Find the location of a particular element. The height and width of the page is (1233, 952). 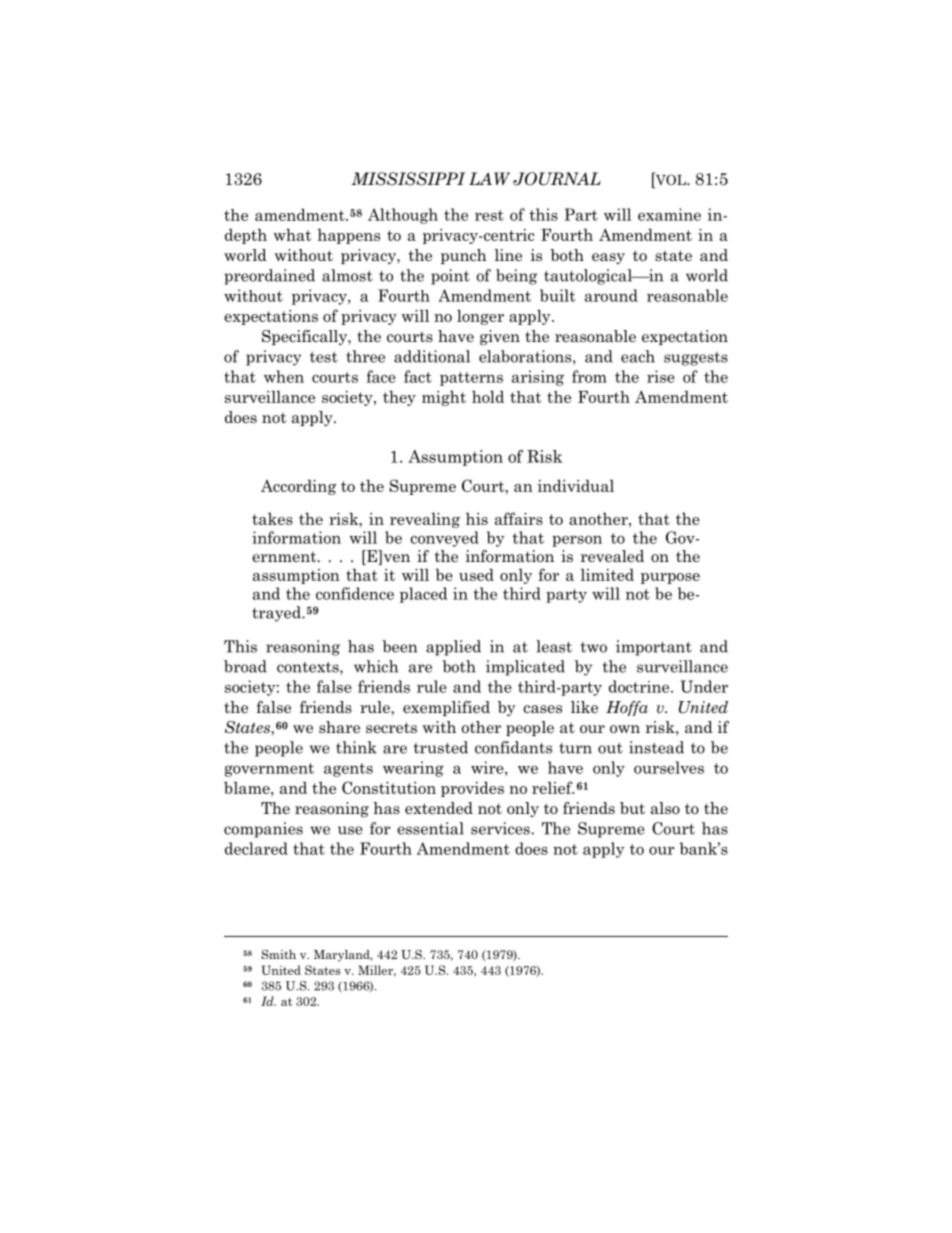

Smith is located at coordinates (279, 954).
